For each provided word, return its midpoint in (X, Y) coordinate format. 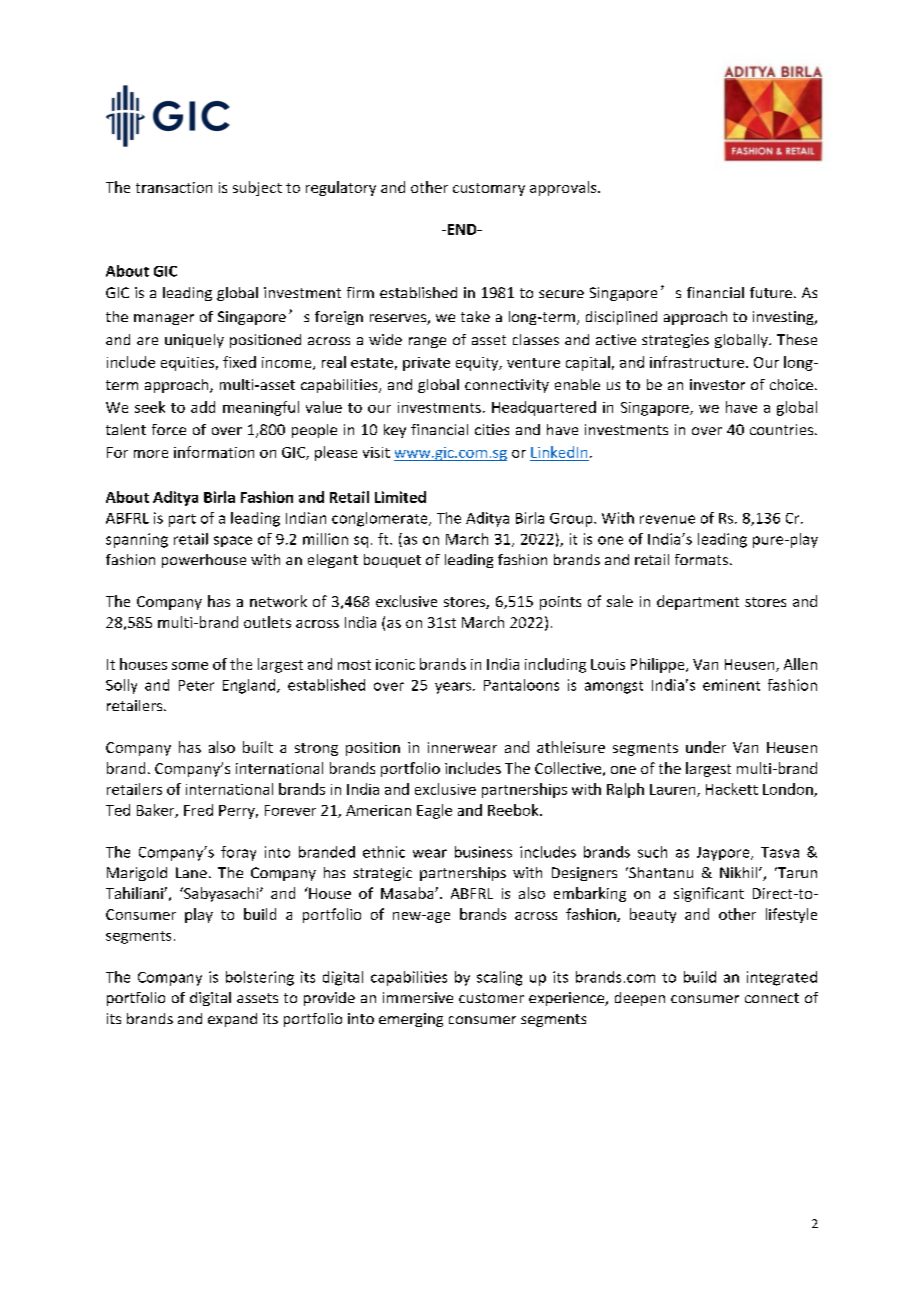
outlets (267, 622)
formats (701, 559)
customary (489, 189)
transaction (174, 187)
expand (232, 1020)
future (771, 292)
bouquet (392, 561)
